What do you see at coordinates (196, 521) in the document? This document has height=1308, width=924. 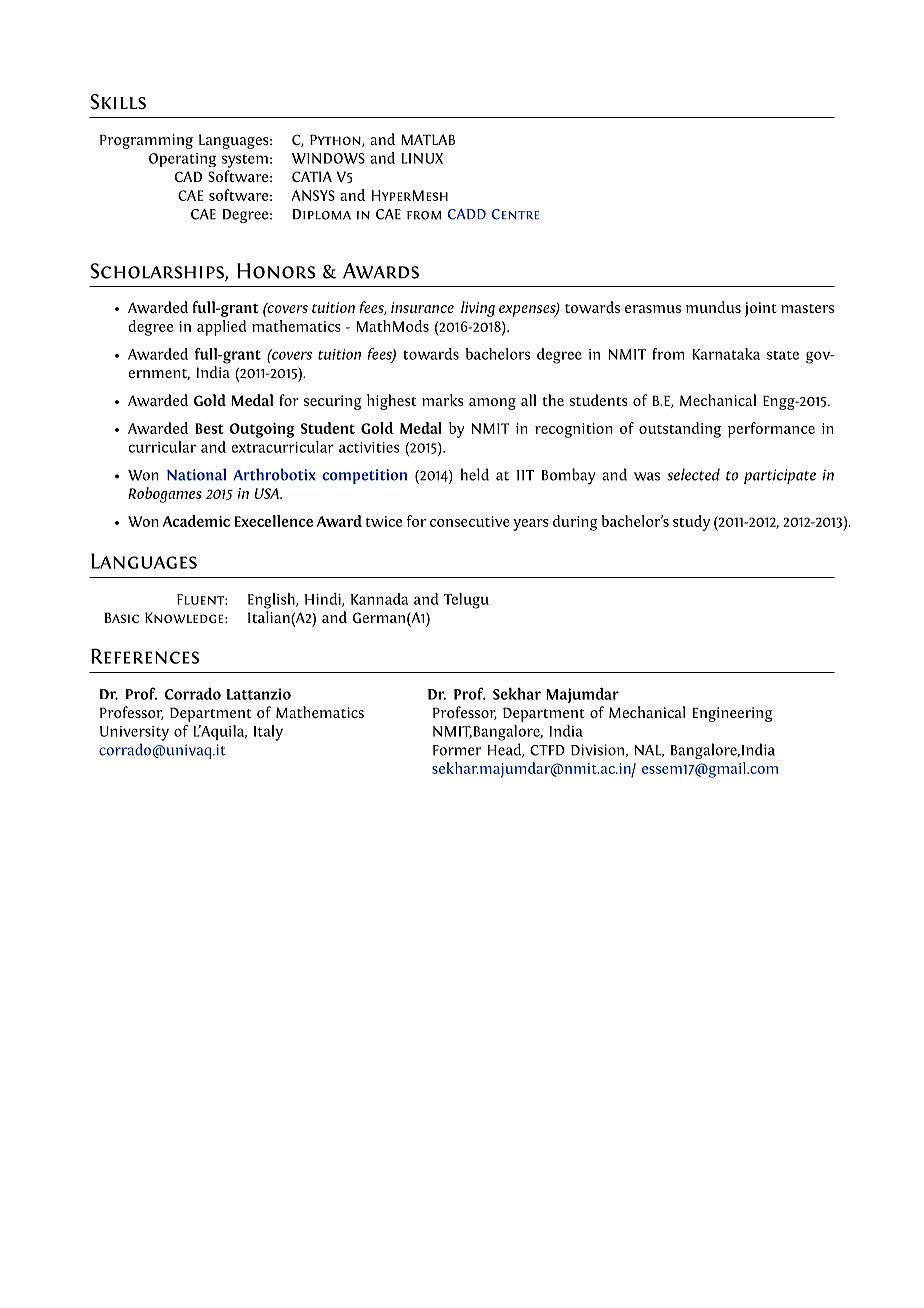 I see `Academic` at bounding box center [196, 521].
